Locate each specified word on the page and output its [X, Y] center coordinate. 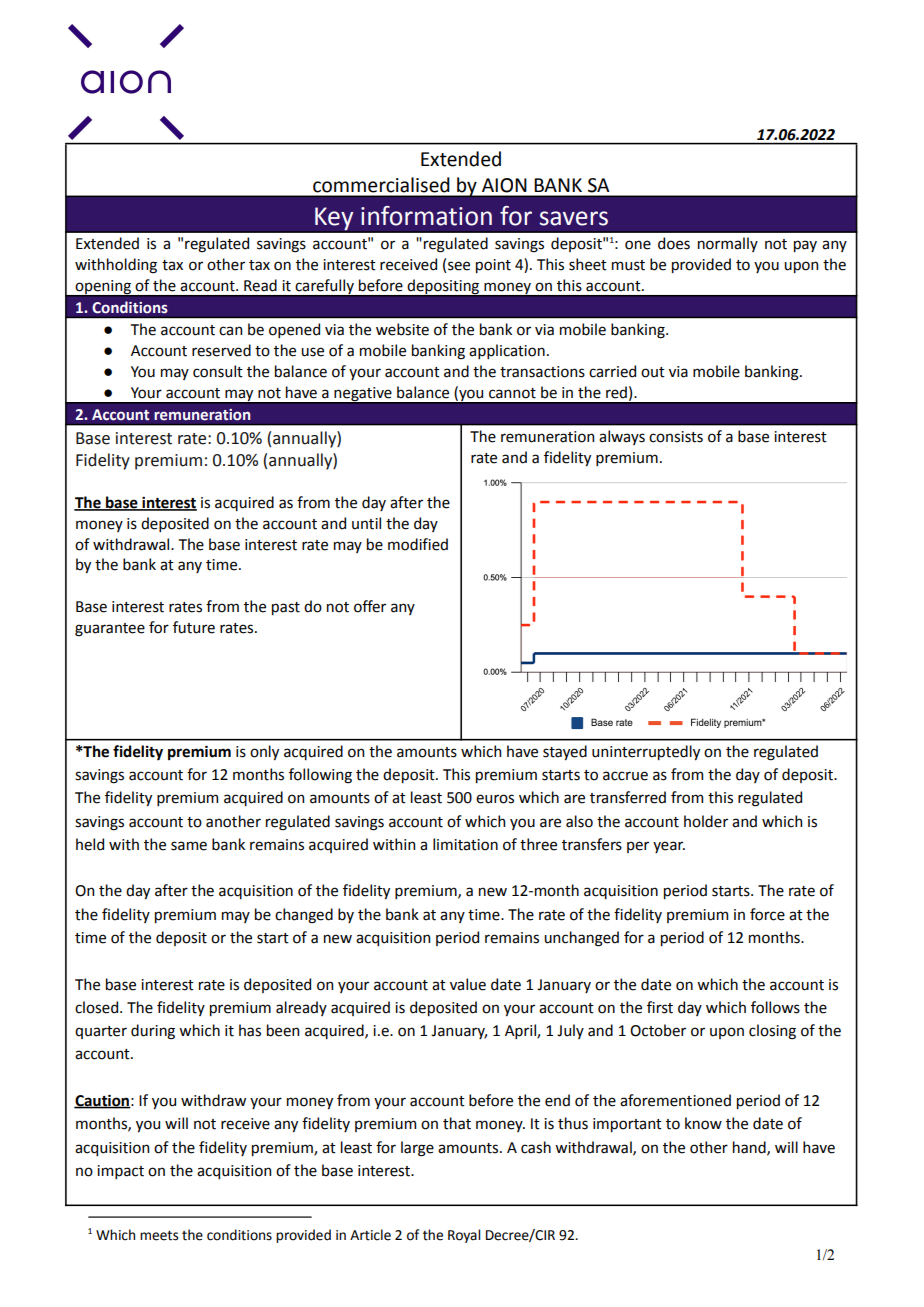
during [153, 1032]
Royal [464, 1236]
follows [775, 1007]
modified [418, 544]
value [468, 984]
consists [676, 437]
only [264, 752]
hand [750, 1148]
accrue [625, 776]
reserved [221, 350]
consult [218, 371]
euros [495, 799]
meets [159, 1236]
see [459, 266]
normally [728, 244]
